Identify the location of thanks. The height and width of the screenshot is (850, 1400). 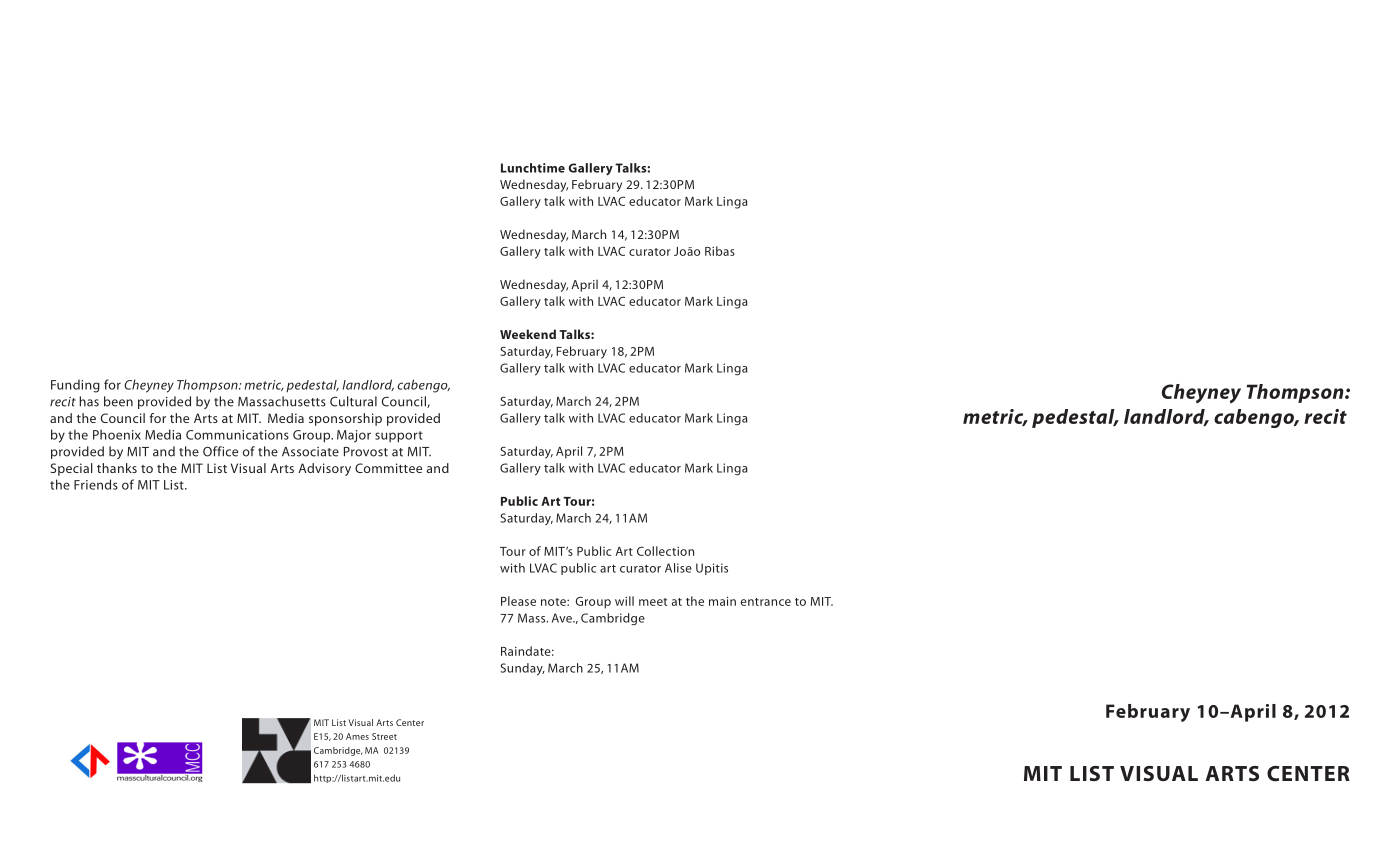
(117, 468).
